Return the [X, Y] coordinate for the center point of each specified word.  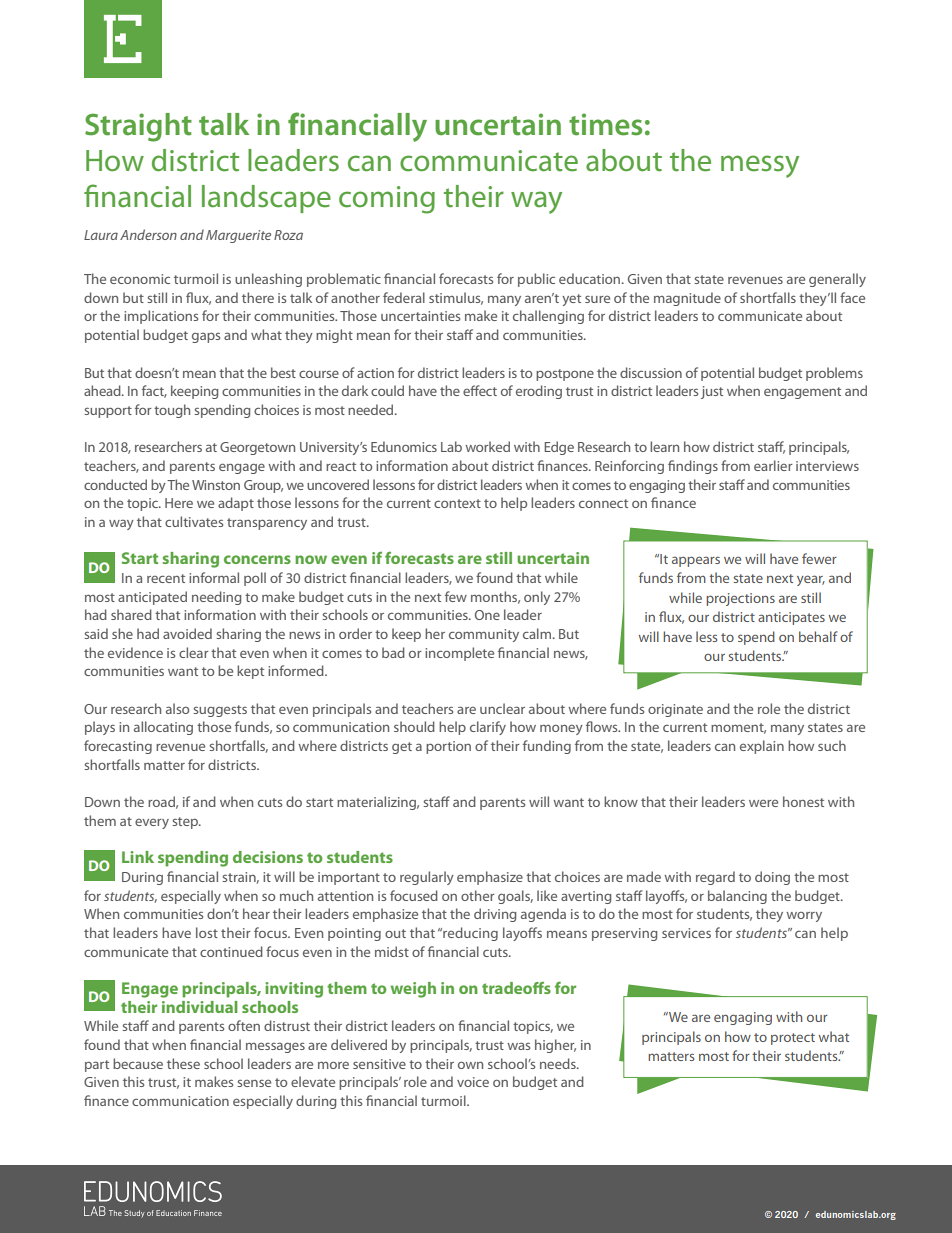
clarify [488, 728]
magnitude [687, 299]
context [457, 503]
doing [772, 878]
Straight [138, 127]
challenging [548, 317]
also [177, 708]
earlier [773, 465]
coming [387, 200]
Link [138, 857]
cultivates [194, 521]
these [183, 1063]
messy [760, 166]
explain [762, 747]
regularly [427, 878]
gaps [206, 337]
